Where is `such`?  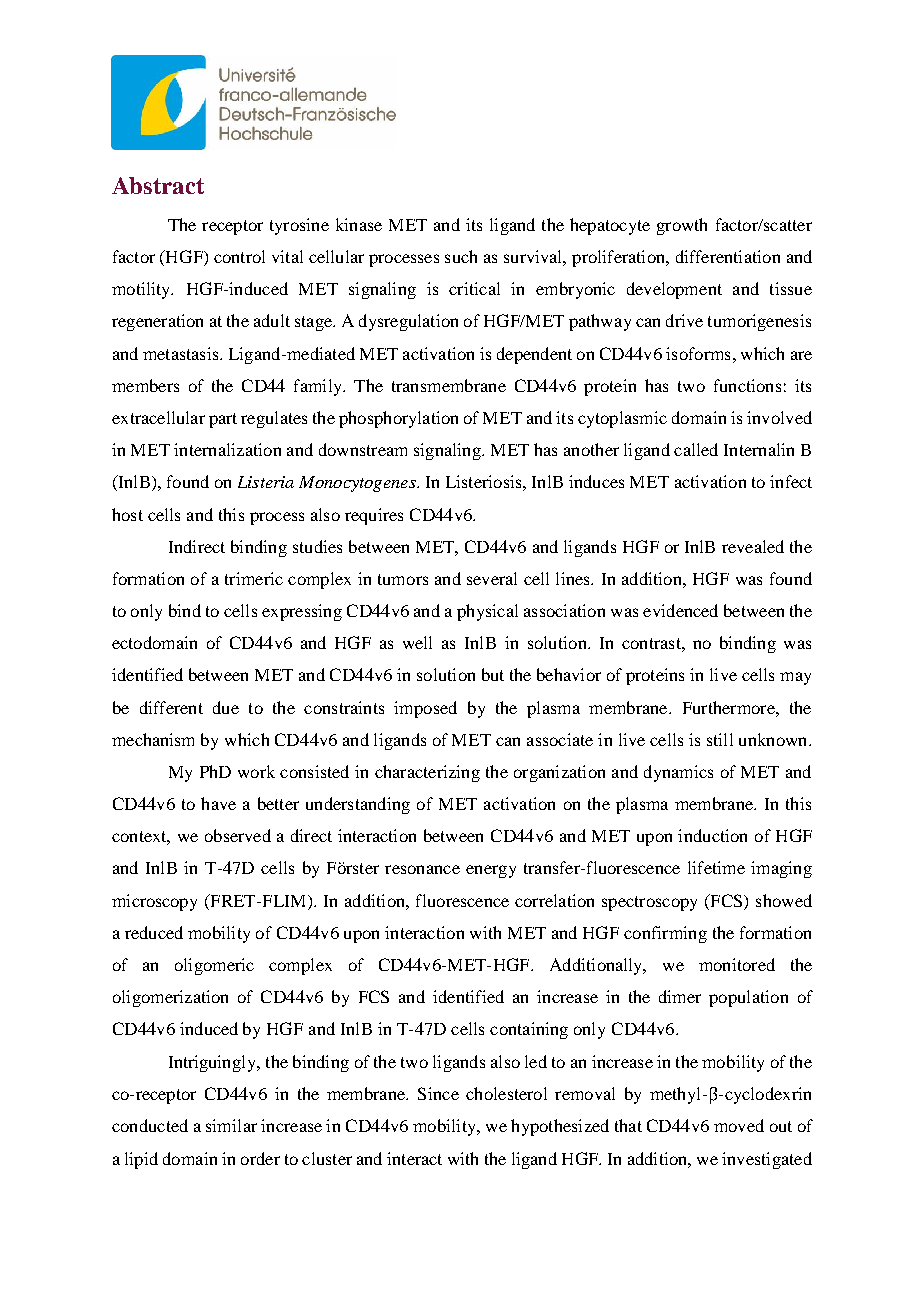 such is located at coordinates (461, 256).
